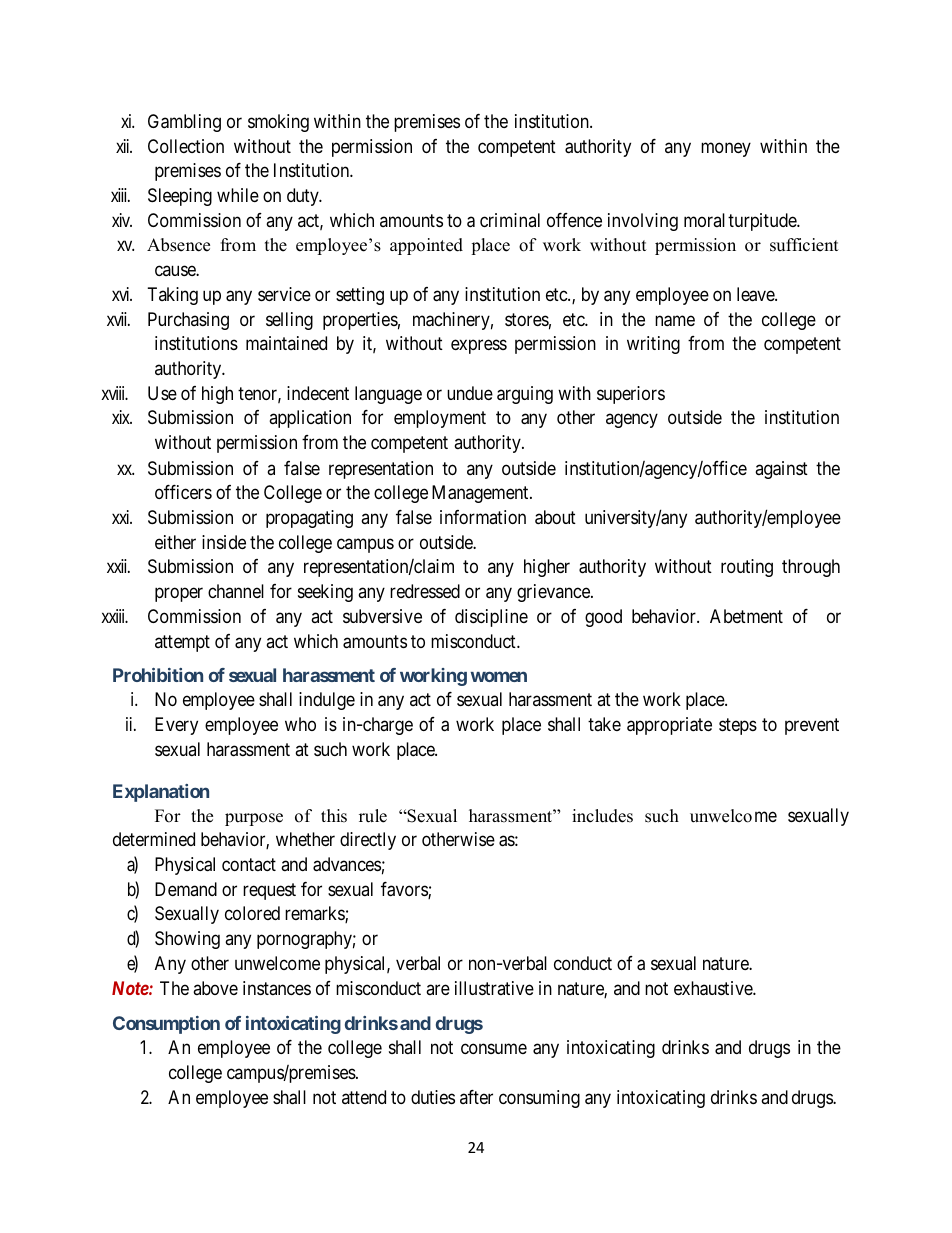  What do you see at coordinates (236, 591) in the screenshot?
I see `channel` at bounding box center [236, 591].
